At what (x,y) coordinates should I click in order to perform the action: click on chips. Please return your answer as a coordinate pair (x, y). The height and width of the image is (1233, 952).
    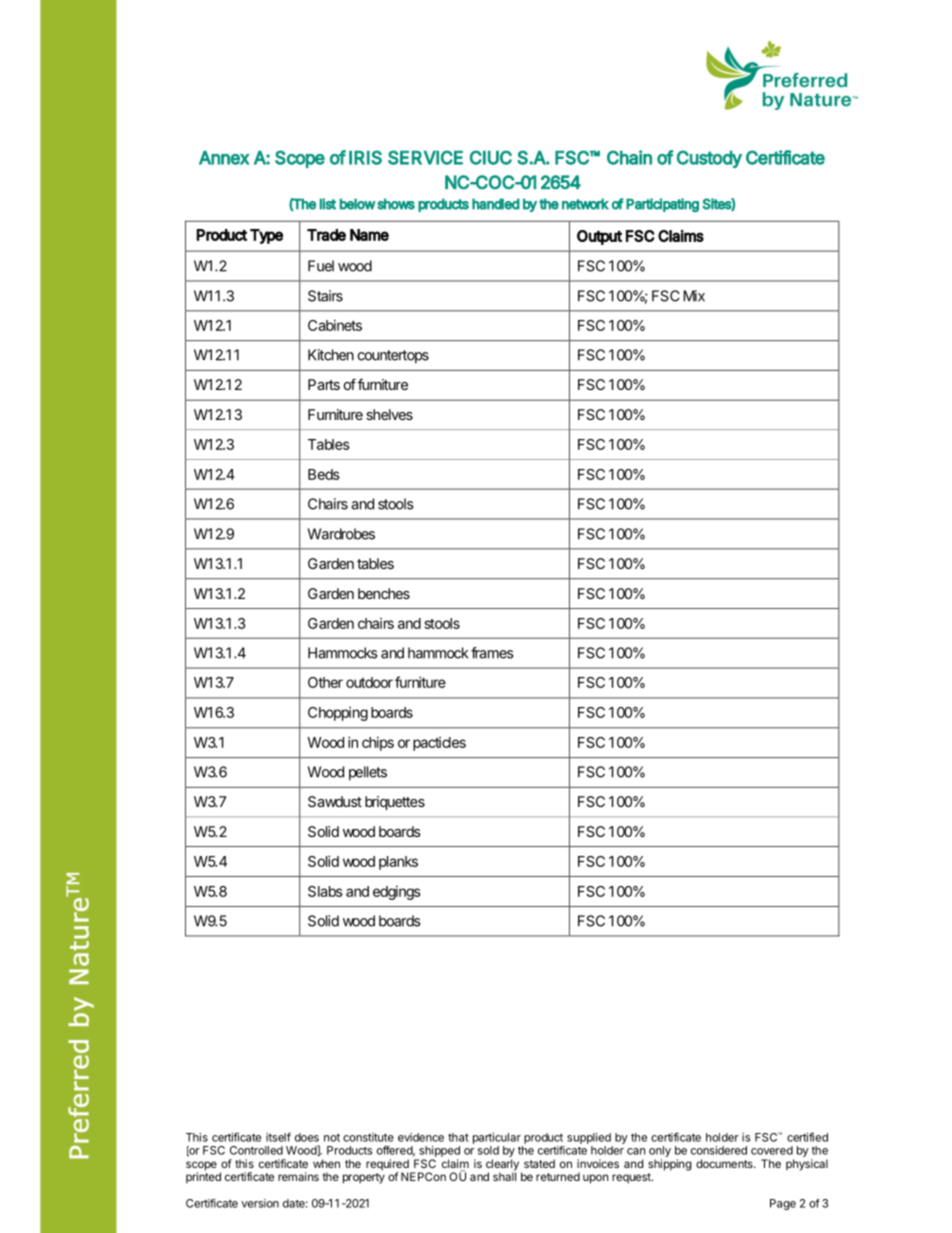
    Looking at the image, I should click on (378, 744).
